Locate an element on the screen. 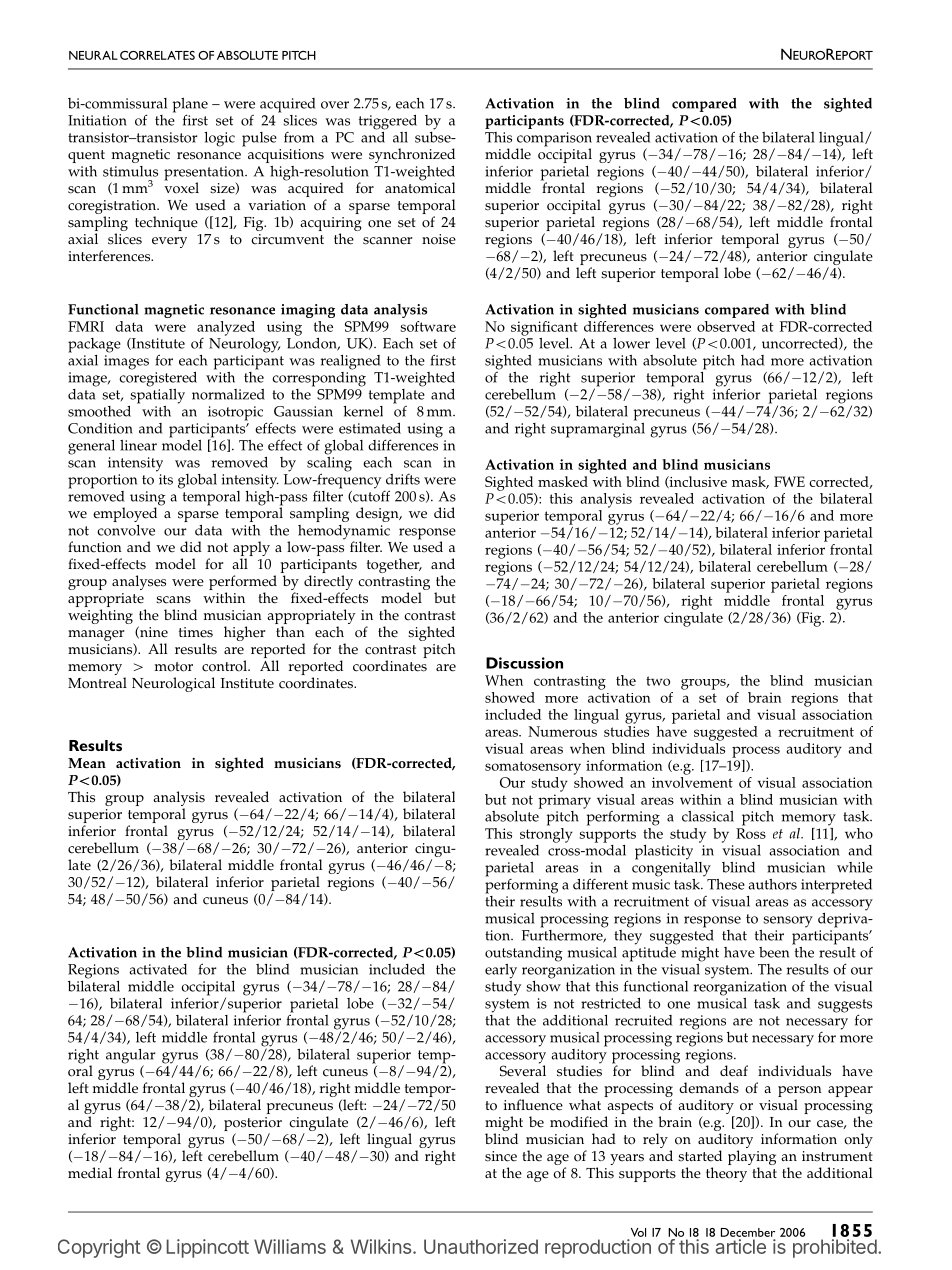 This screenshot has width=952, height=1270. two is located at coordinates (658, 681).
